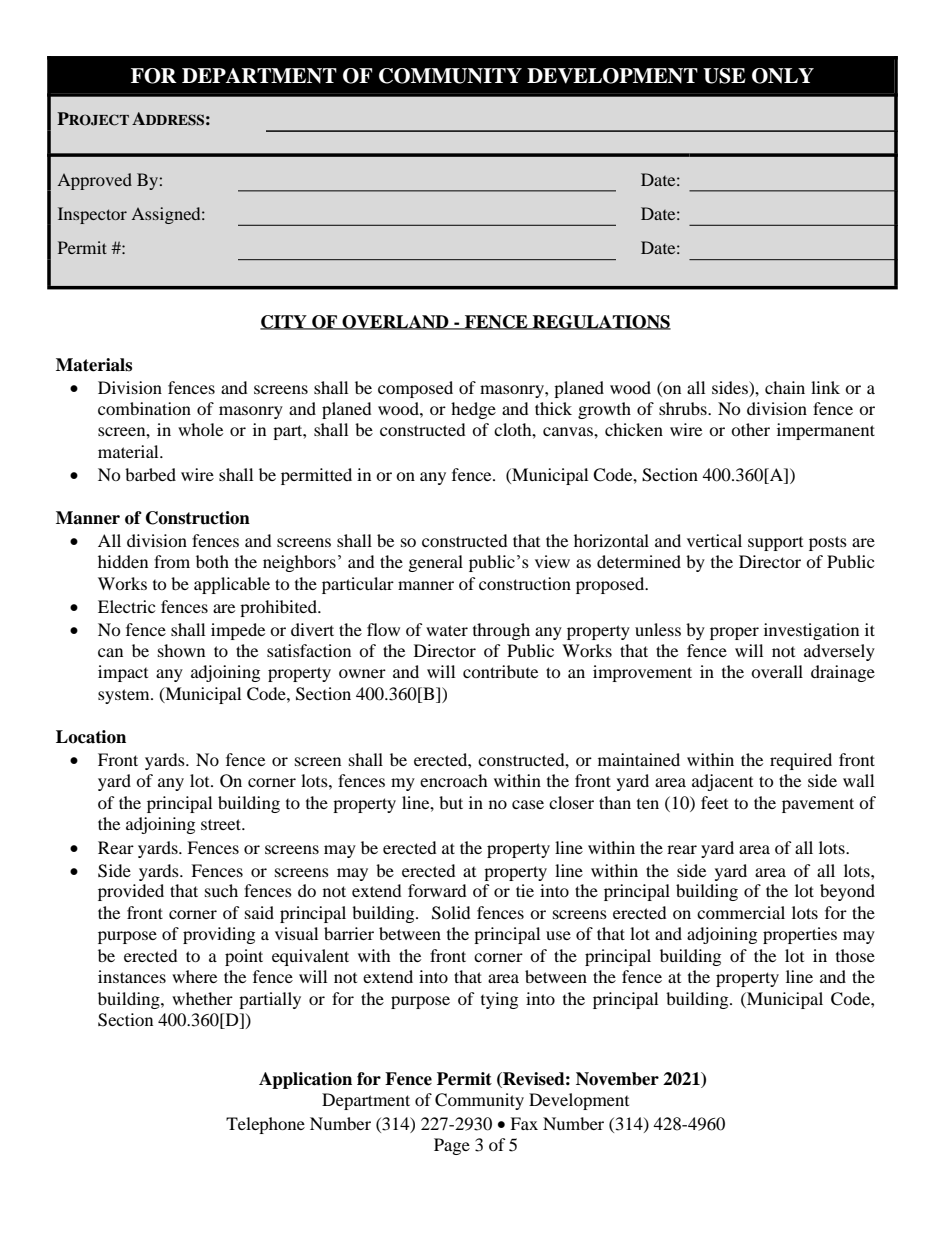  What do you see at coordinates (473, 410) in the screenshot?
I see `hedge` at bounding box center [473, 410].
